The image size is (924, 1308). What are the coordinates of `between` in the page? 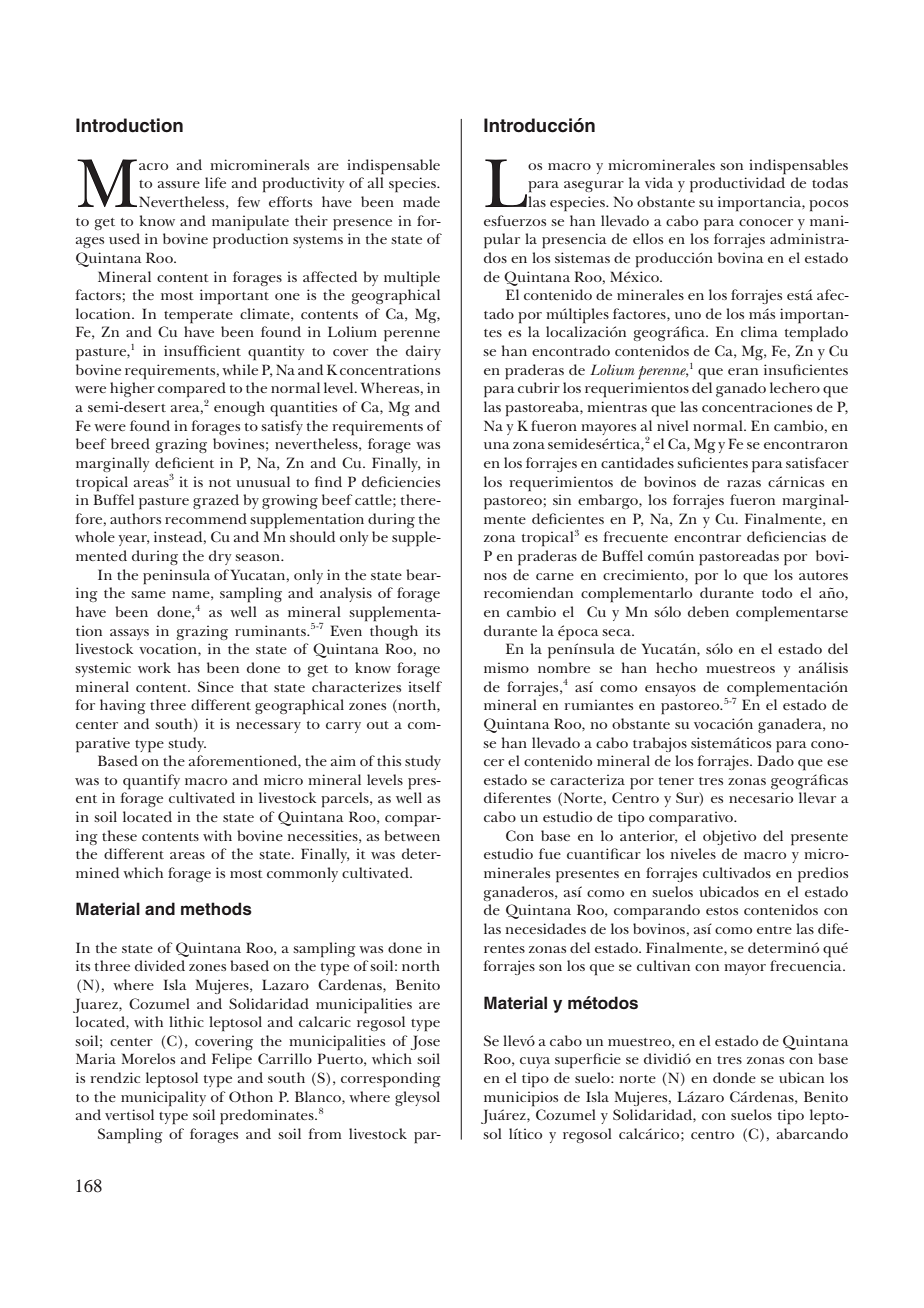 It's located at (412, 835).
